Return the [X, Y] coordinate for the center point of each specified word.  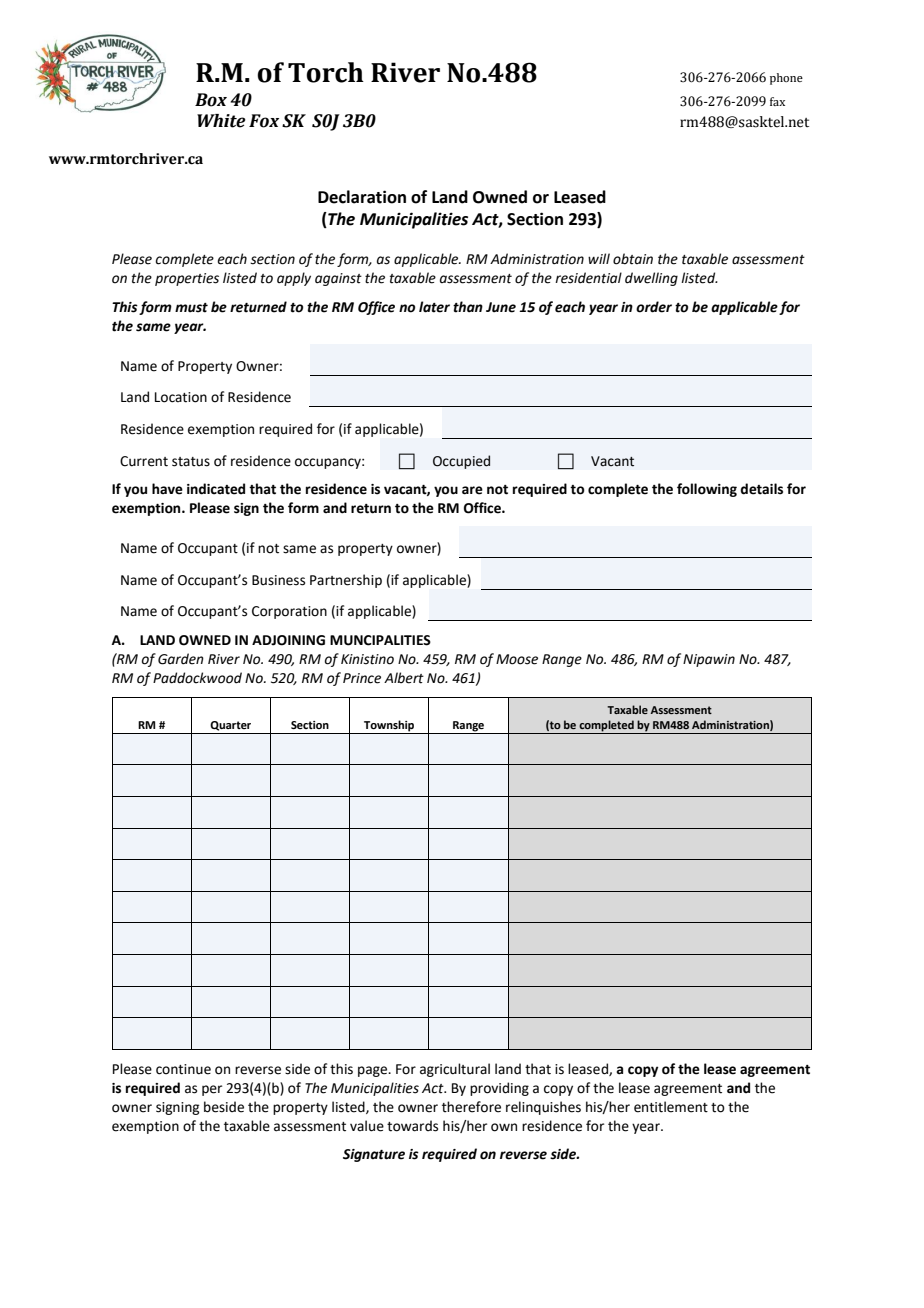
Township [389, 727]
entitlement [671, 1107]
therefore [471, 1107]
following [707, 490]
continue [183, 1069]
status [191, 462]
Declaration [362, 197]
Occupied [461, 462]
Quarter [230, 726]
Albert [404, 678]
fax [777, 101]
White [221, 121]
